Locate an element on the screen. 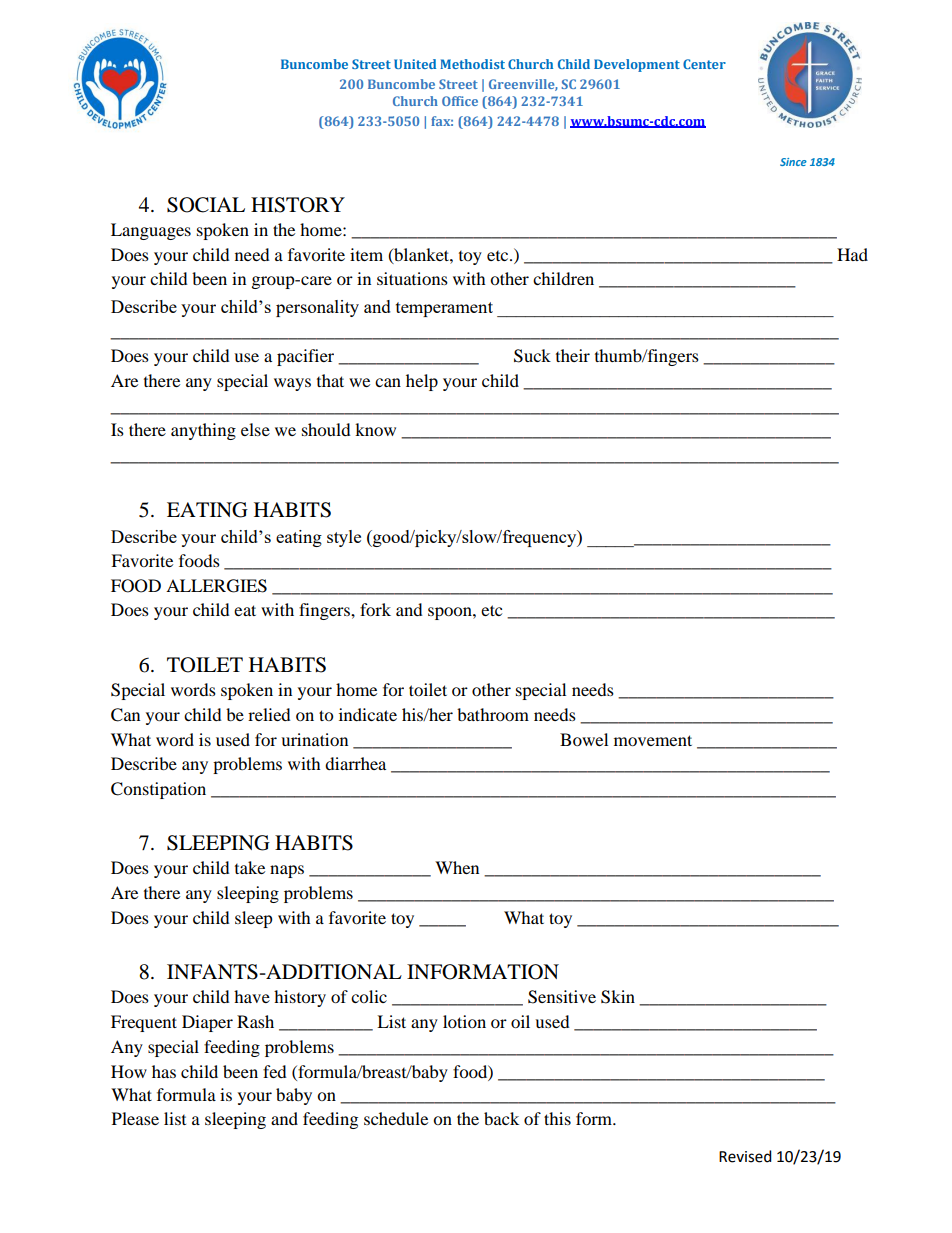 Image resolution: width=952 pixels, height=1233 pixels. take is located at coordinates (250, 867).
